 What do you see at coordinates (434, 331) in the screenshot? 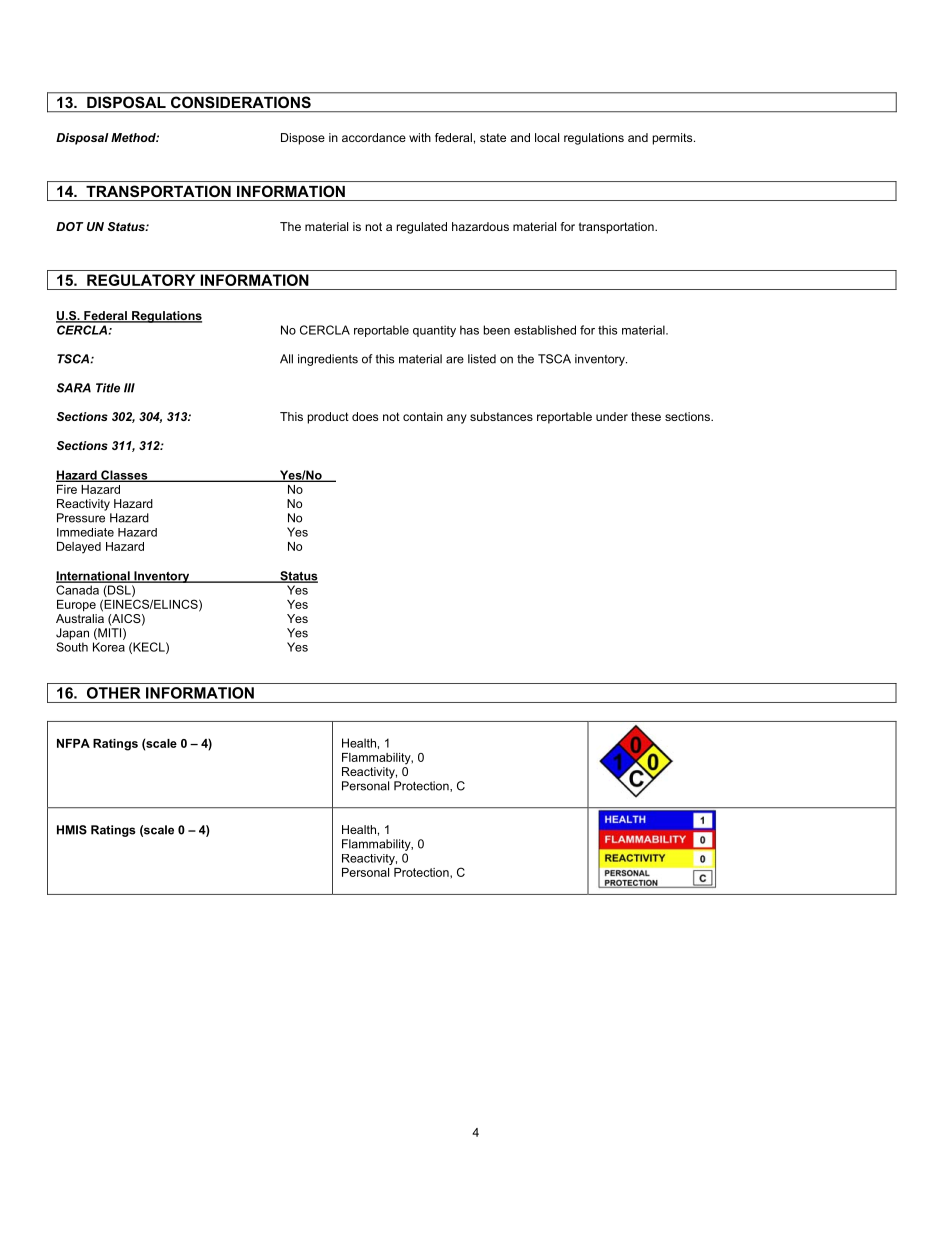
I see `quantity` at bounding box center [434, 331].
